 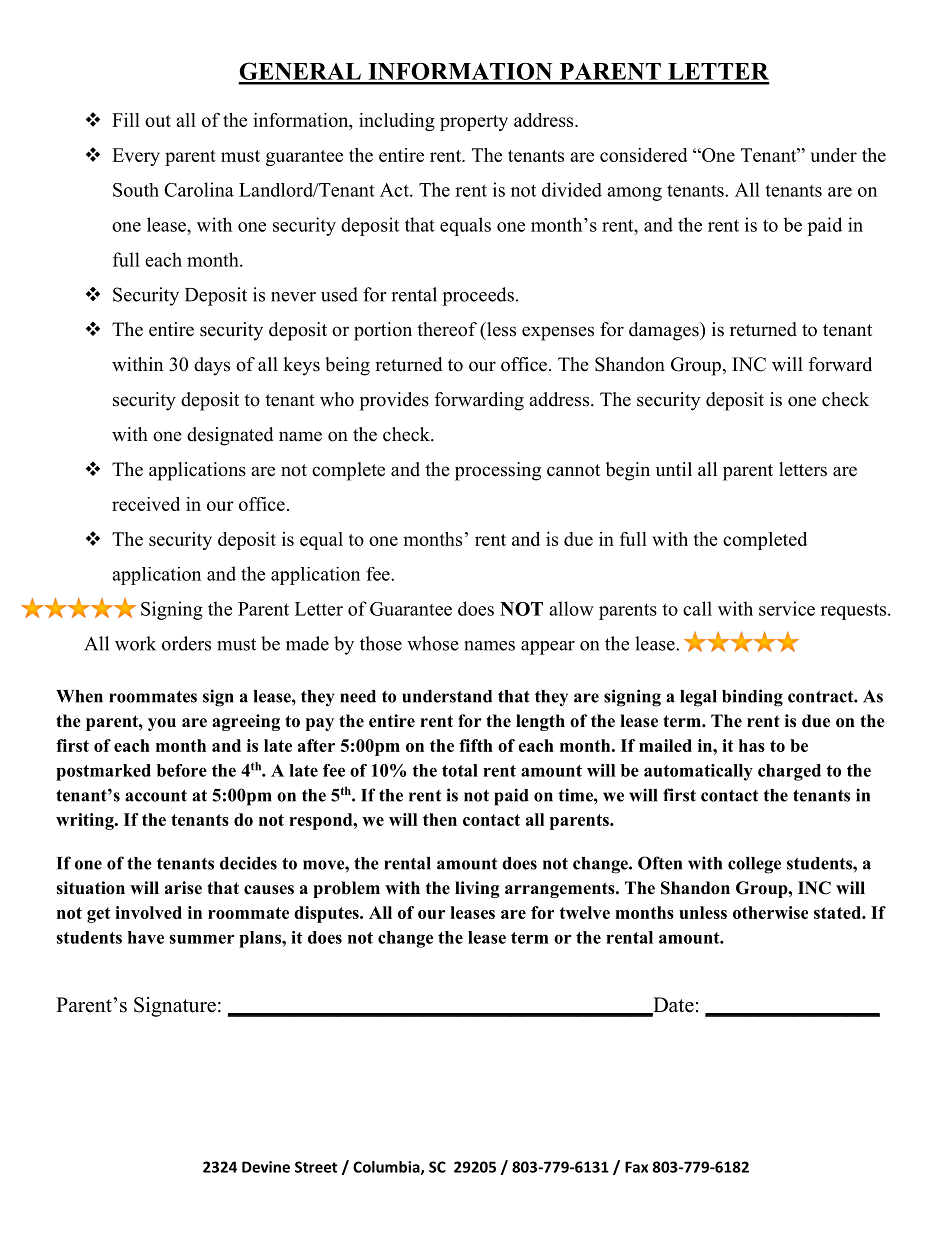 I want to click on considered, so click(x=644, y=155).
